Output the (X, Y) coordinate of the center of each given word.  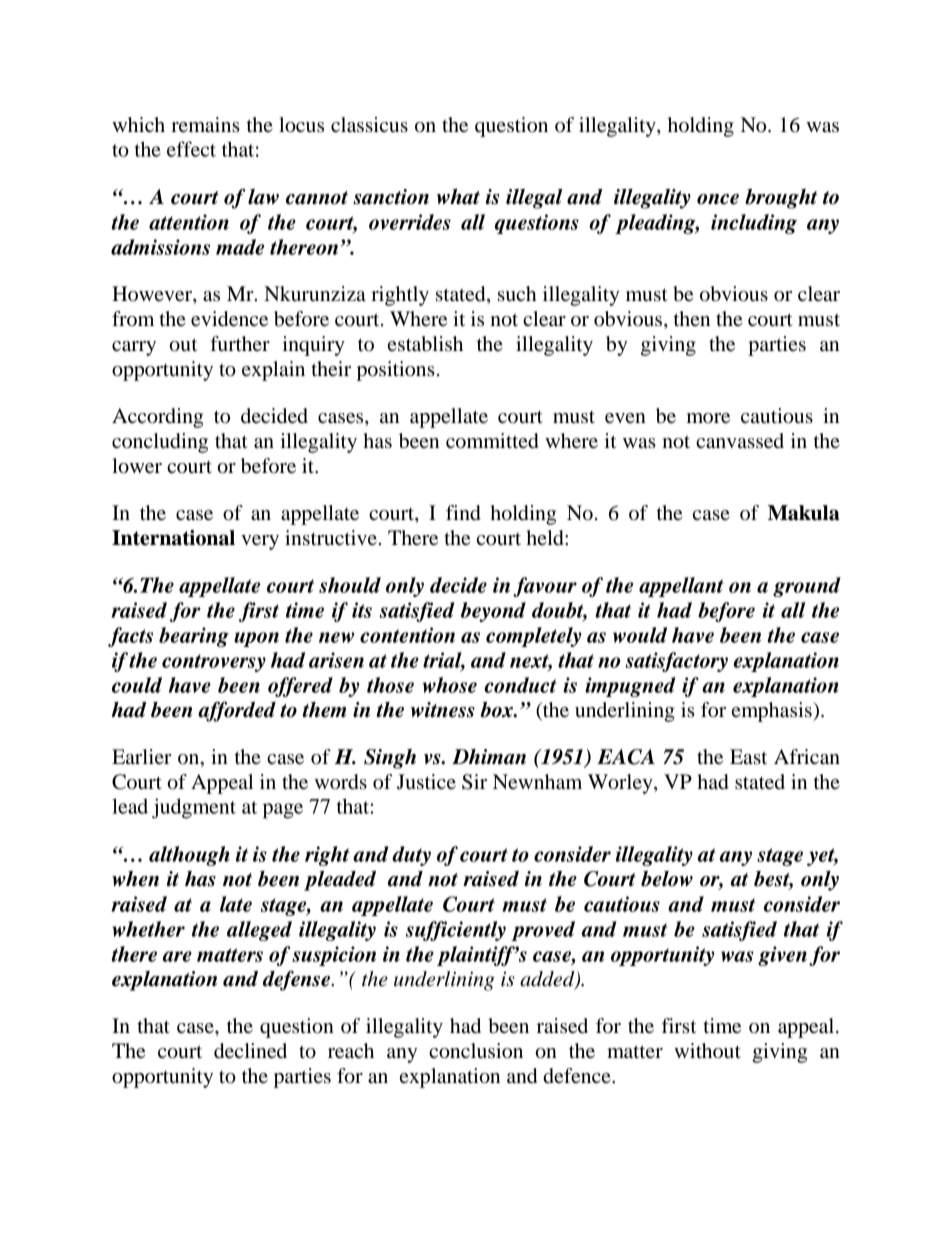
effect (191, 149)
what (458, 197)
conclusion (476, 1051)
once (718, 199)
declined (250, 1051)
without (707, 1051)
